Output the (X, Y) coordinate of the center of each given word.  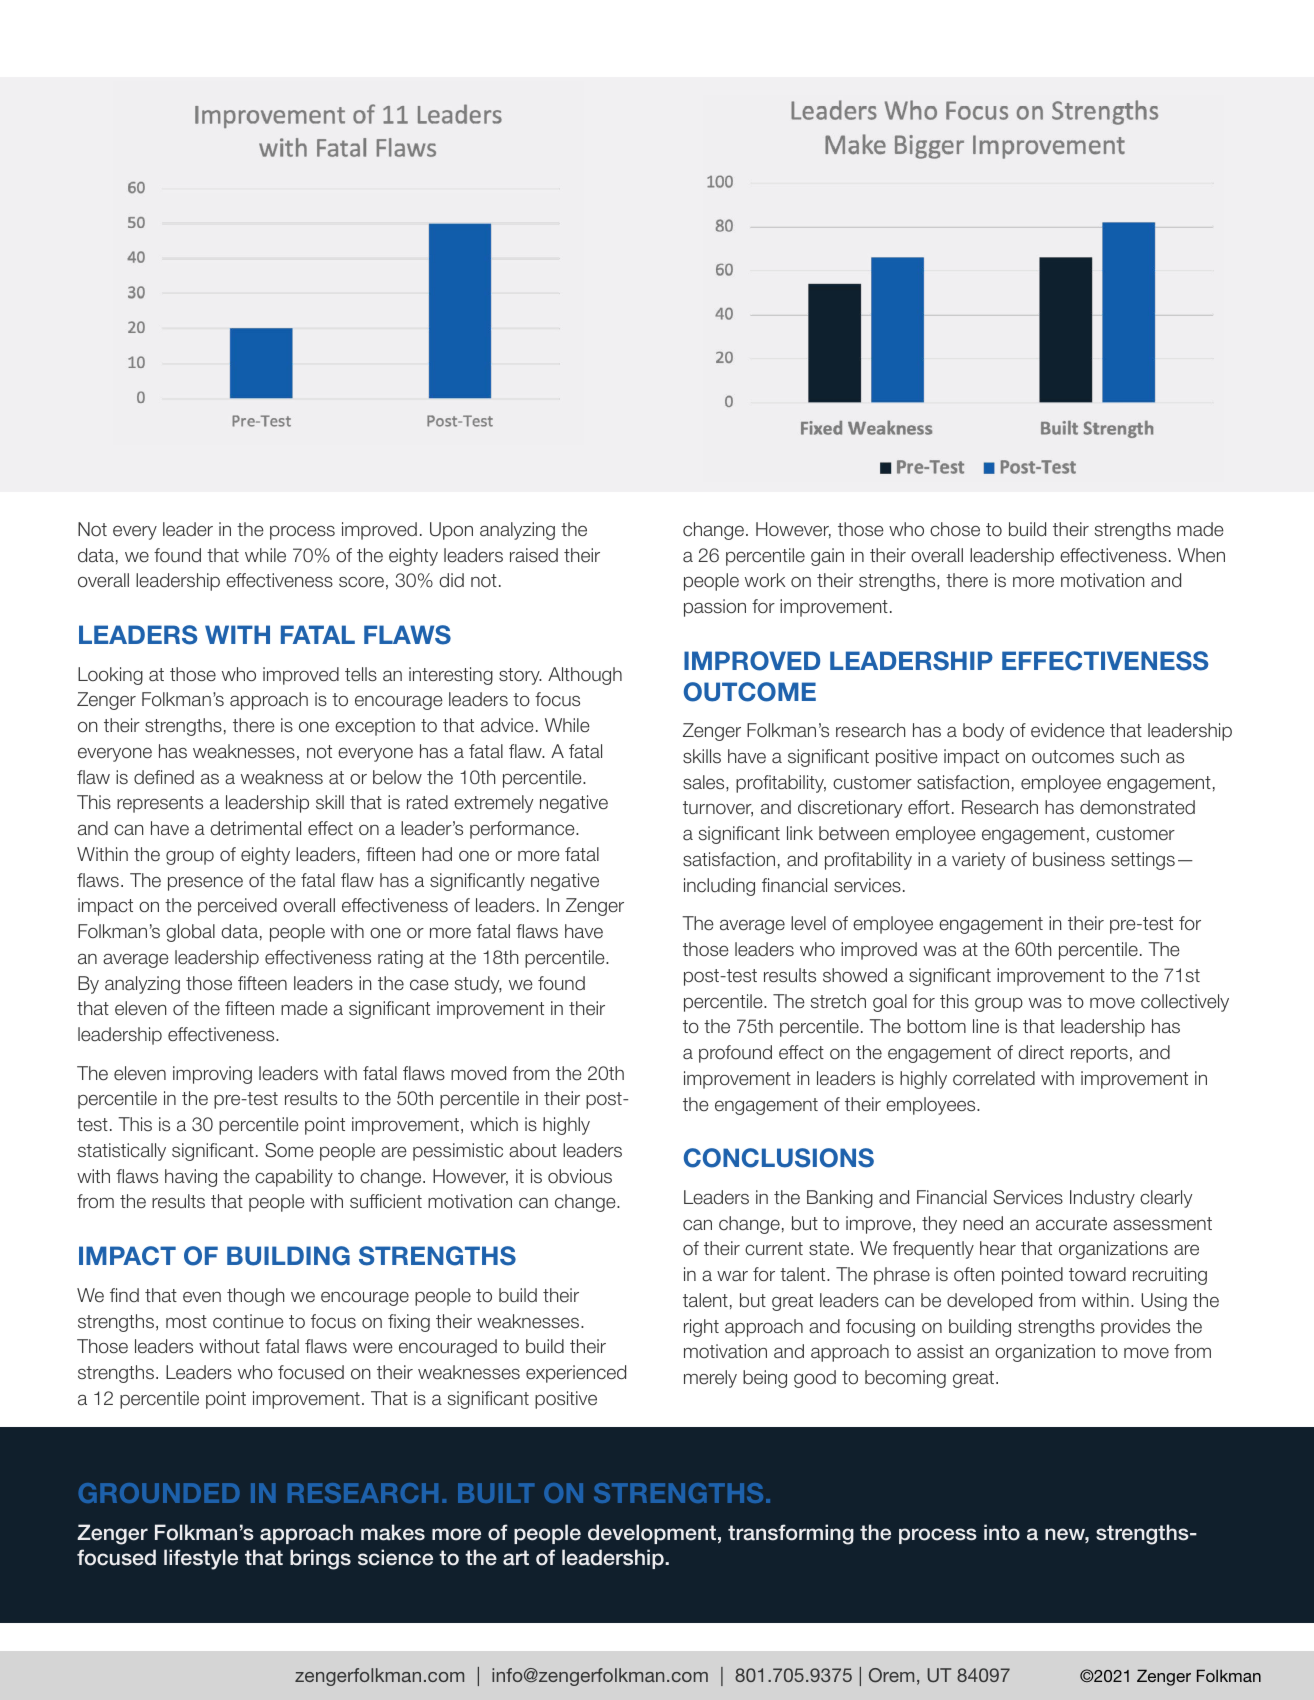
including (719, 887)
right (701, 1328)
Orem (891, 1675)
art (516, 1558)
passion (715, 608)
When (1201, 555)
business (1069, 859)
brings (320, 1559)
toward (1097, 1274)
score (361, 582)
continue (248, 1321)
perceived (237, 907)
